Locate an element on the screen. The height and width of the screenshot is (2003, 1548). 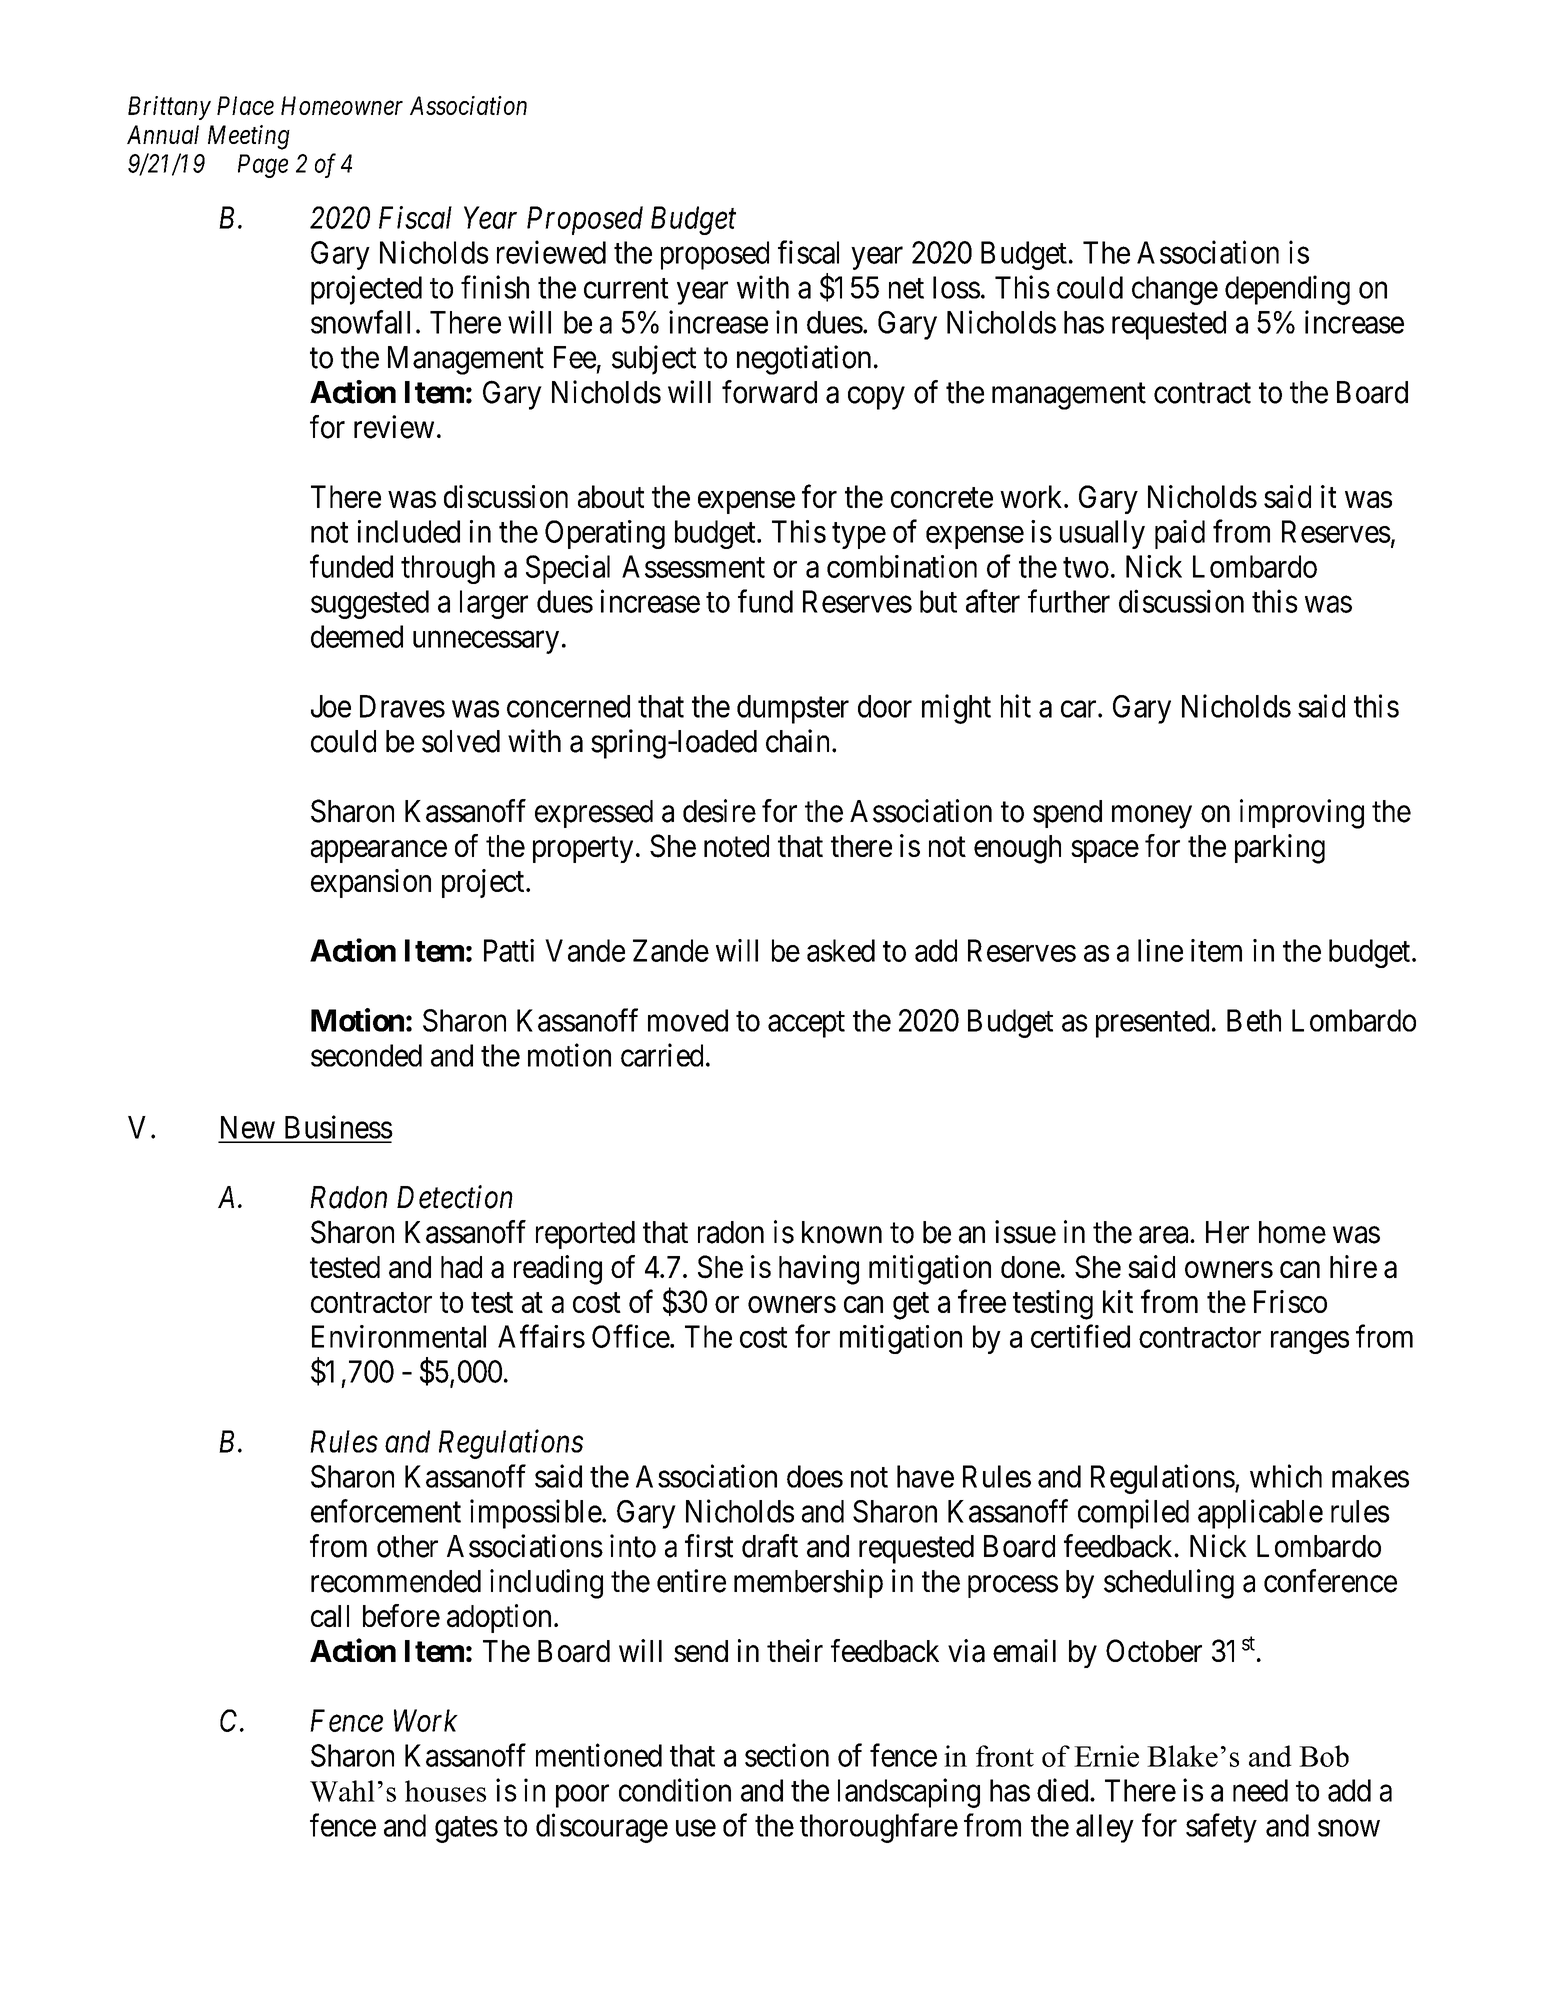
suggested is located at coordinates (370, 604).
